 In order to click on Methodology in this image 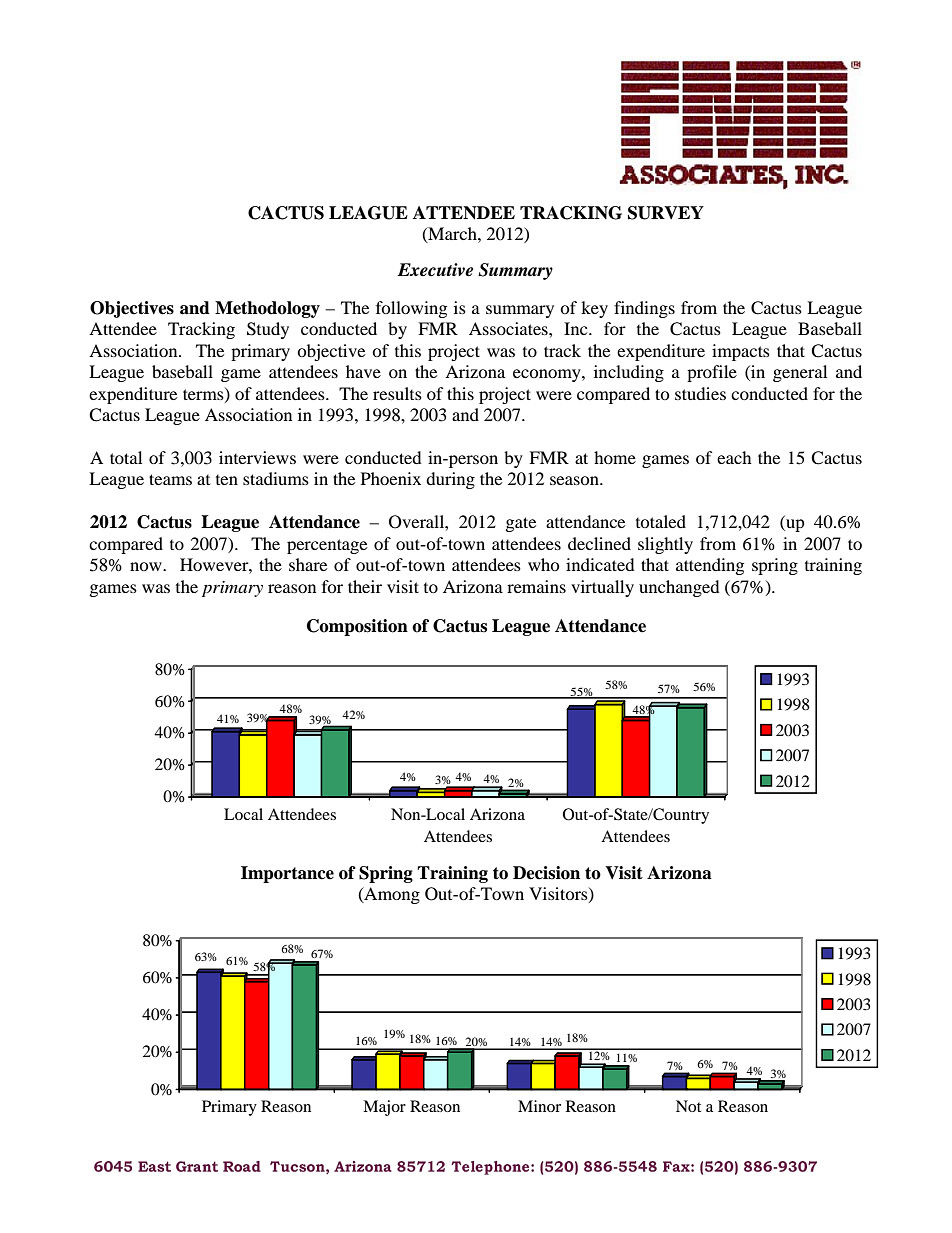, I will do `click(267, 309)`.
